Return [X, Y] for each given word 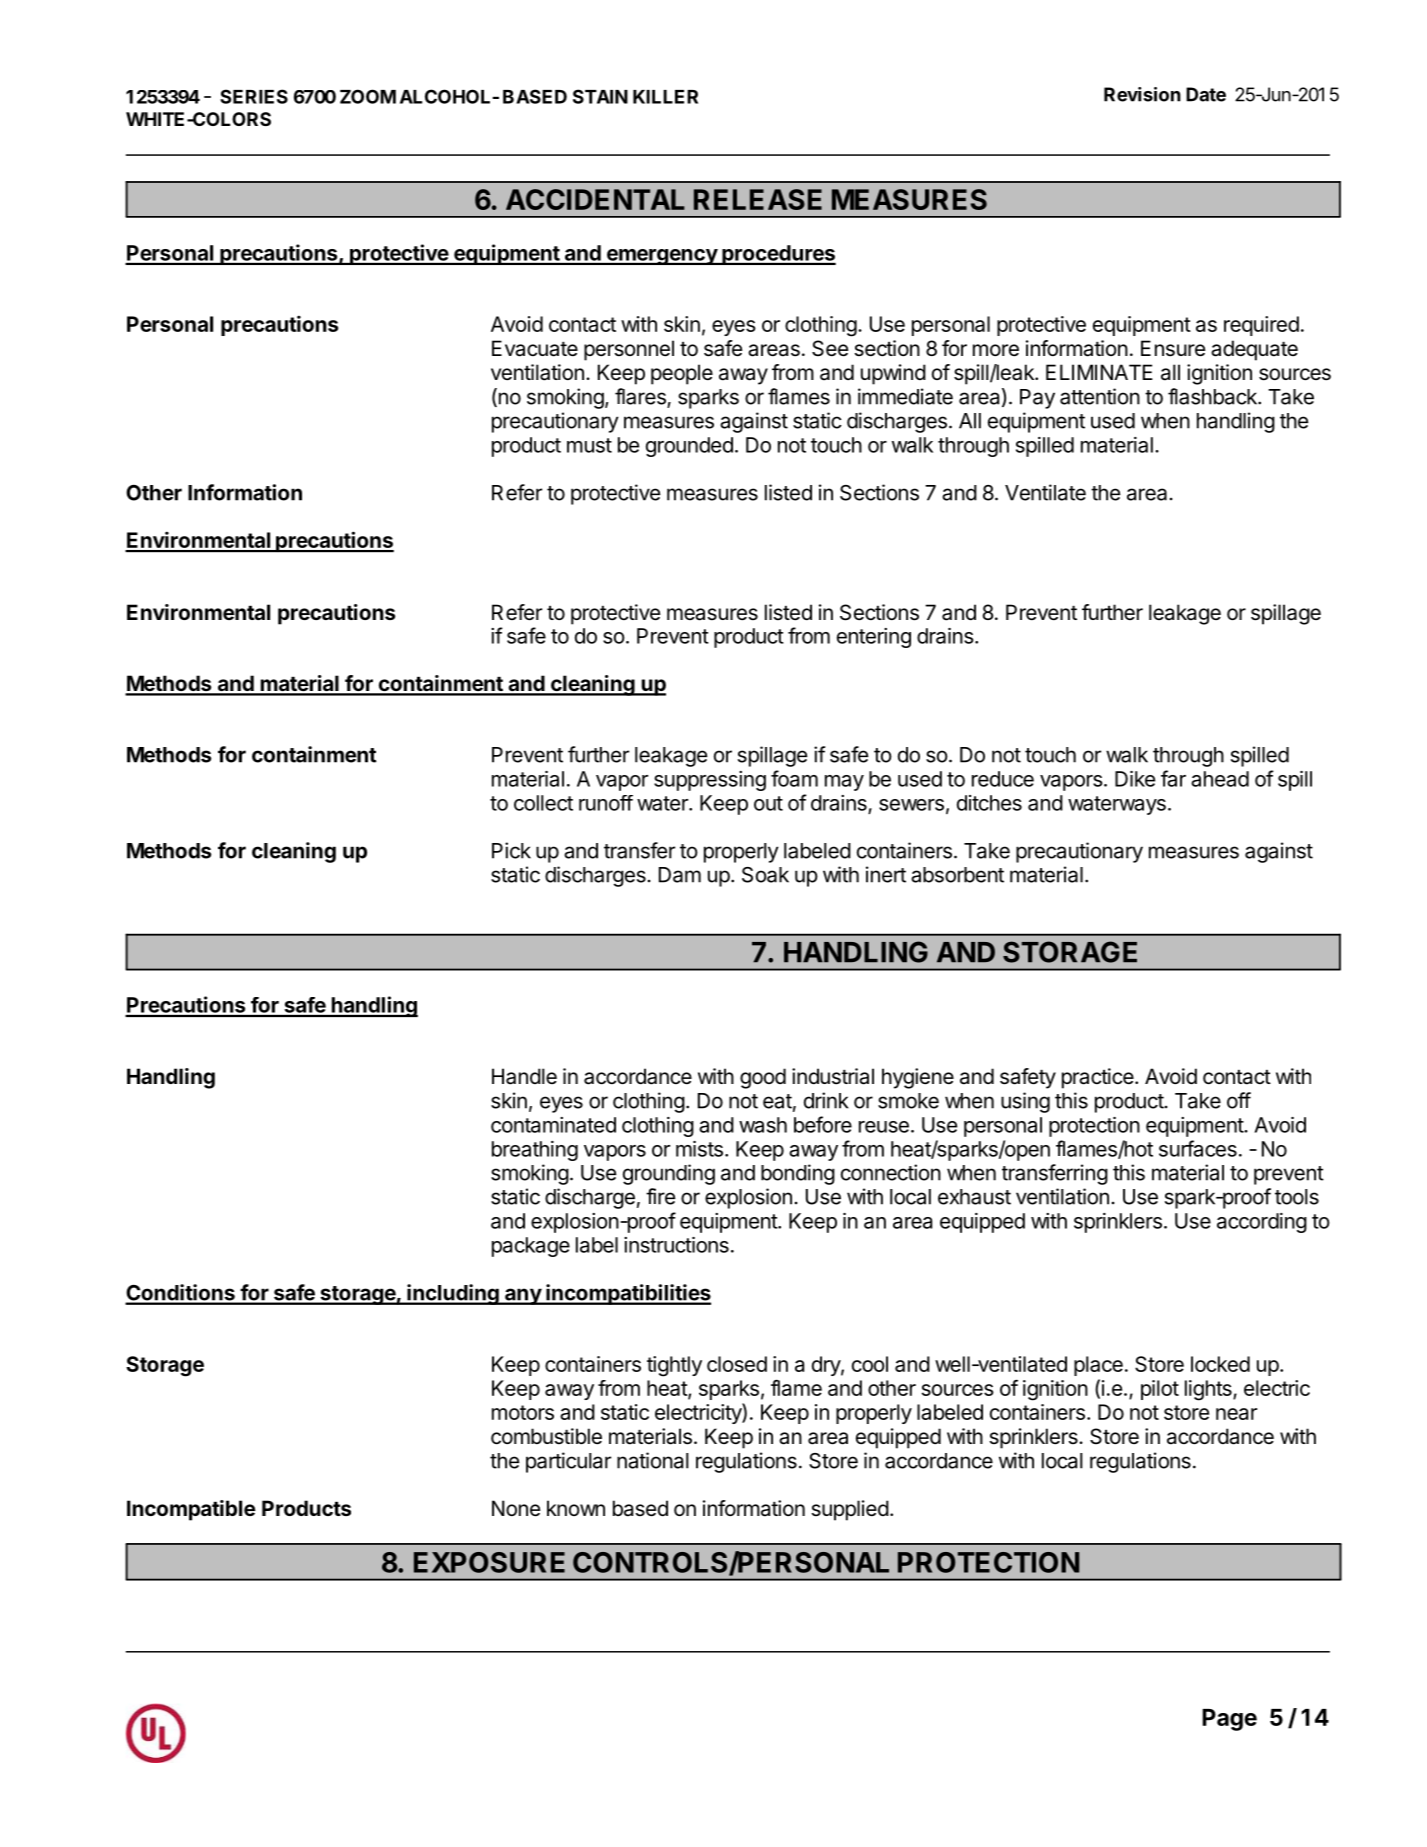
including [453, 1294]
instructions [676, 1245]
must [589, 445]
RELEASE [758, 199]
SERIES [254, 96]
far [1173, 778]
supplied [850, 1510]
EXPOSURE [489, 1562]
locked [1220, 1364]
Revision [1142, 94]
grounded [689, 447]
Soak [765, 875]
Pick [511, 850]
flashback [1213, 396]
